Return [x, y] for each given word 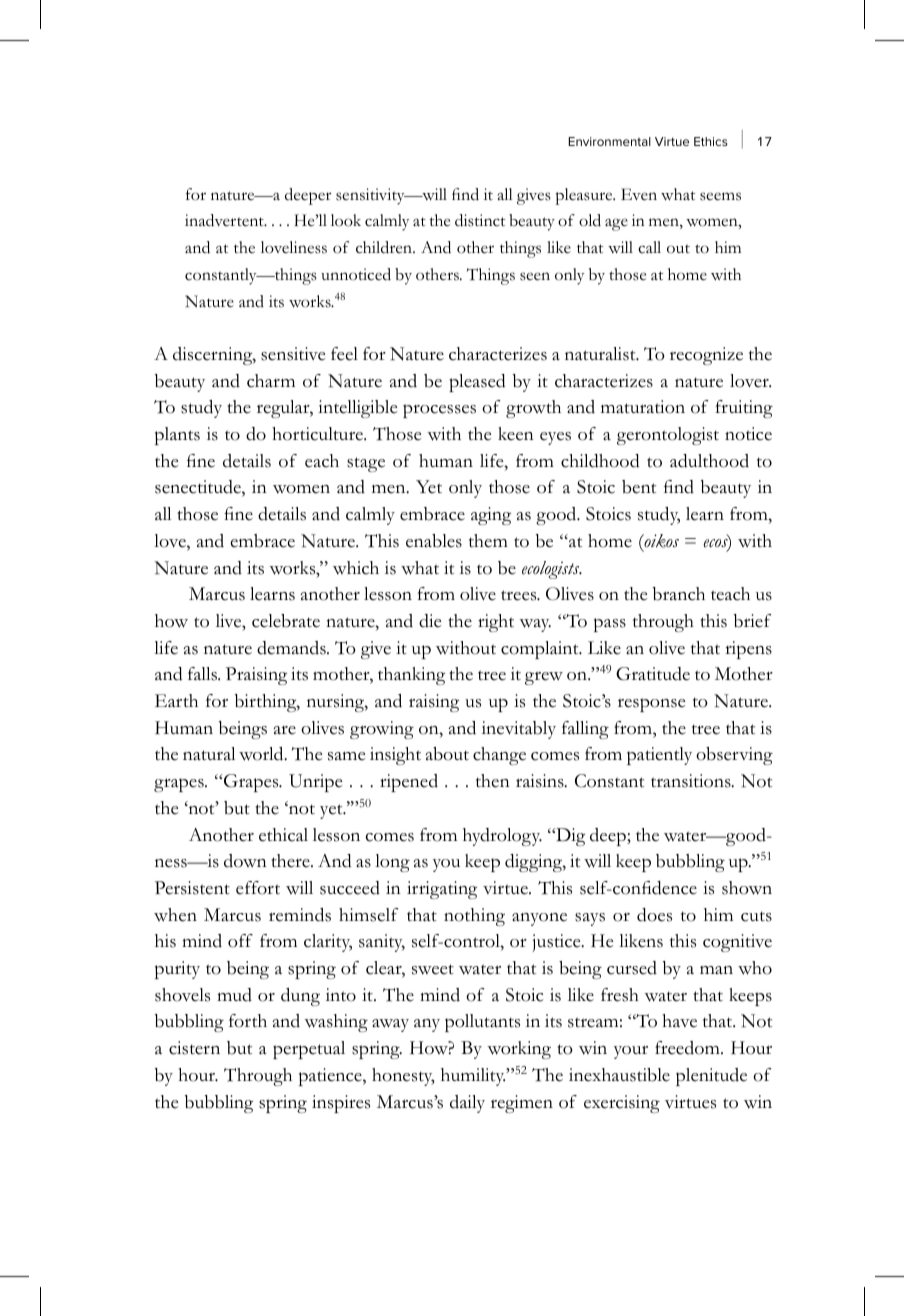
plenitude [711, 1077]
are [285, 730]
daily [467, 1104]
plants [177, 436]
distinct [480, 220]
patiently [659, 756]
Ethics [711, 141]
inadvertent [225, 220]
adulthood [709, 461]
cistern [194, 1048]
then [493, 781]
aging [491, 516]
